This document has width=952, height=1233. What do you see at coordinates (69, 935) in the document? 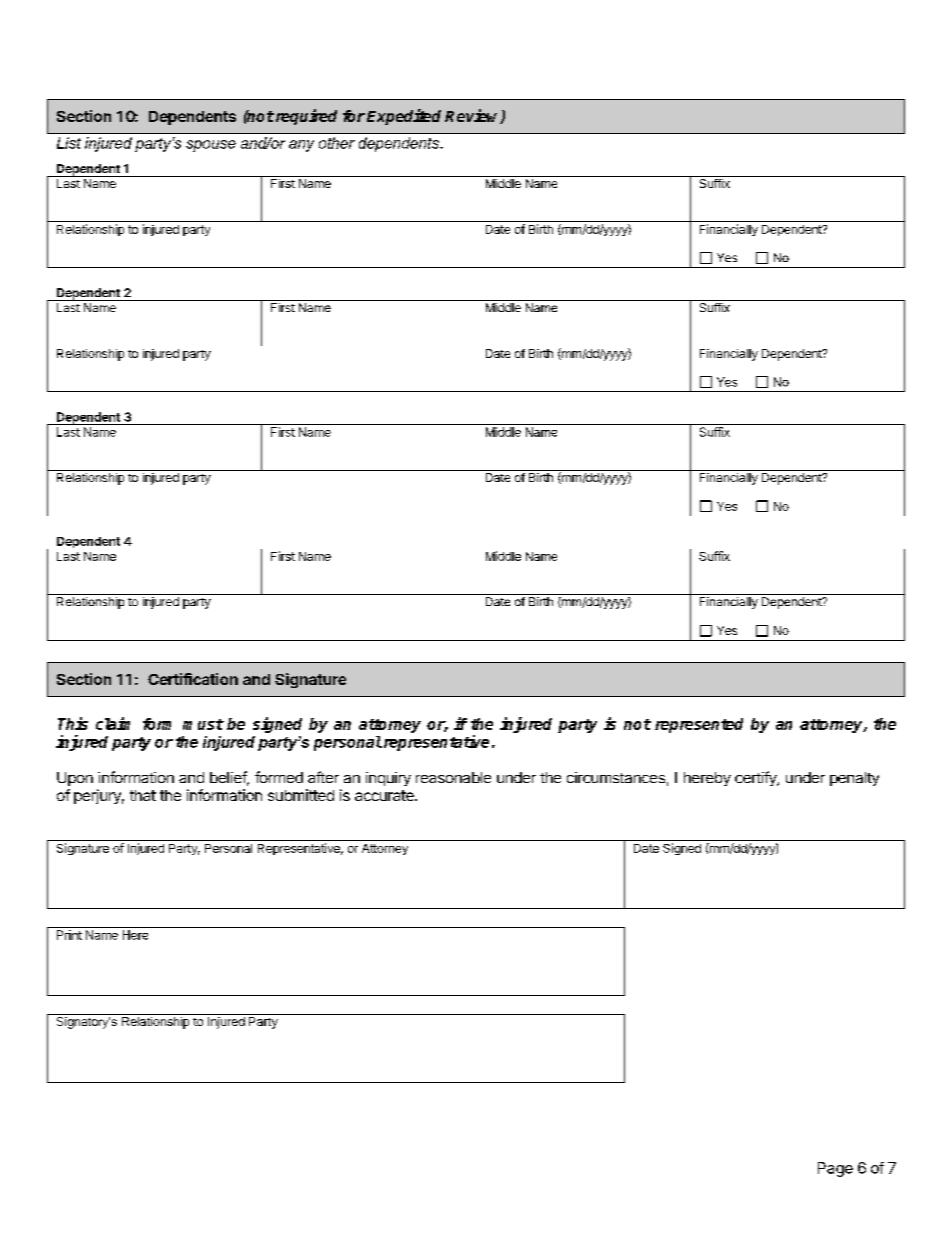
I see `Print` at bounding box center [69, 935].
